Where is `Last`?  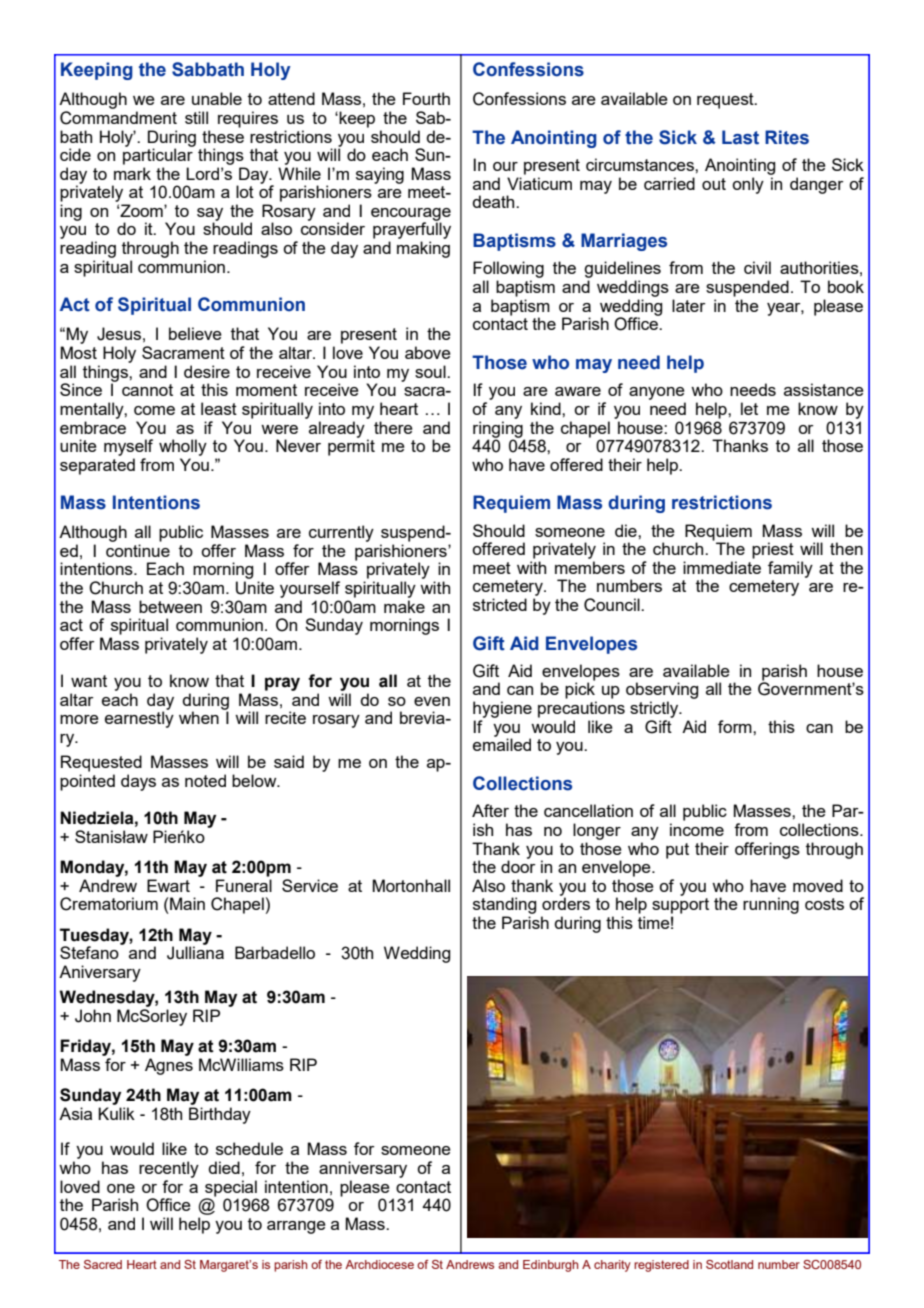
Last is located at coordinates (740, 137).
